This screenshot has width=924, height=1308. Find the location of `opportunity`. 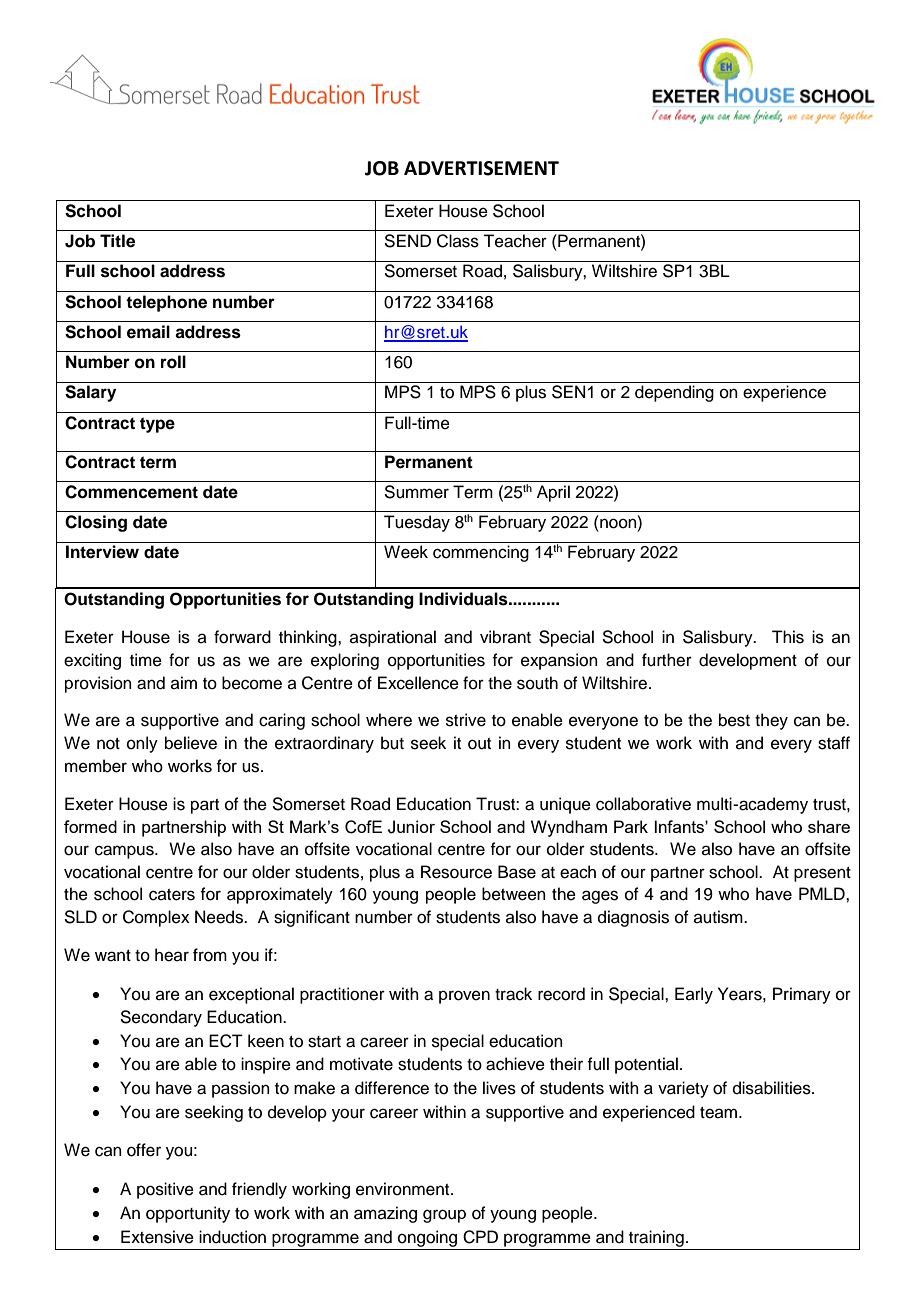

opportunity is located at coordinates (188, 1214).
